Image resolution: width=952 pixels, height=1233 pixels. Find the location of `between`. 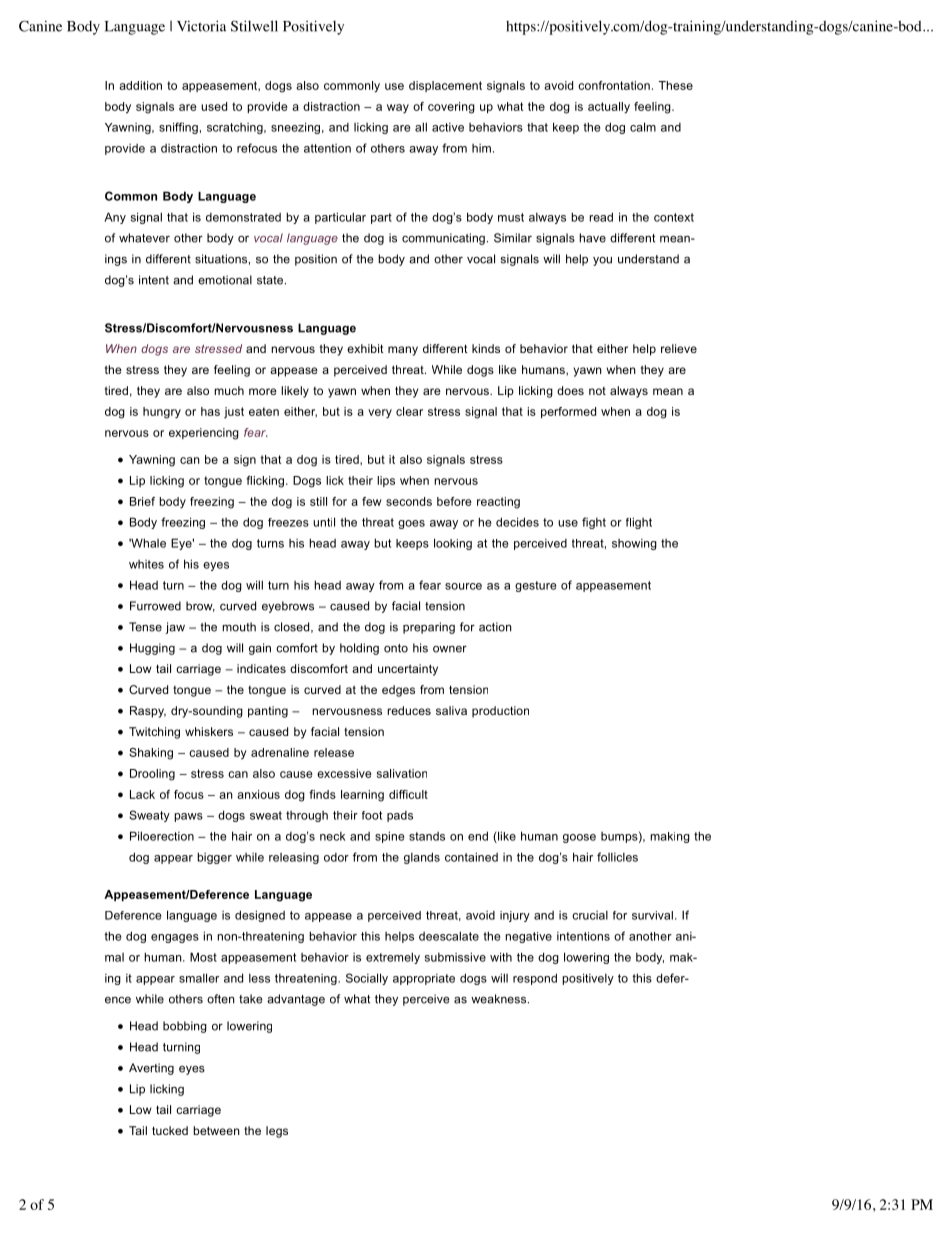

between is located at coordinates (216, 1130).
